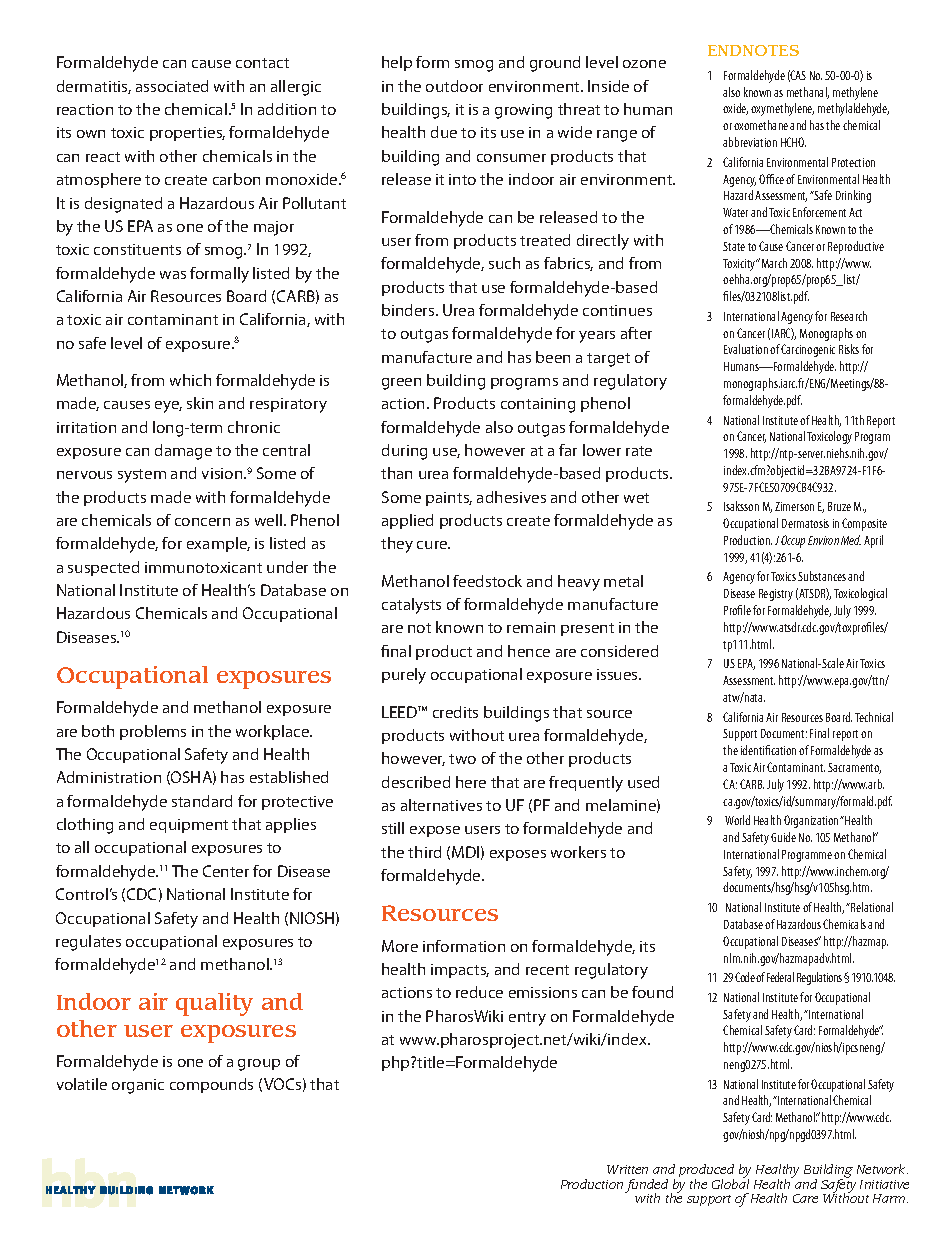 Image resolution: width=952 pixels, height=1233 pixels. Describe the element at coordinates (753, 50) in the screenshot. I see `ENDNOTES` at that location.
